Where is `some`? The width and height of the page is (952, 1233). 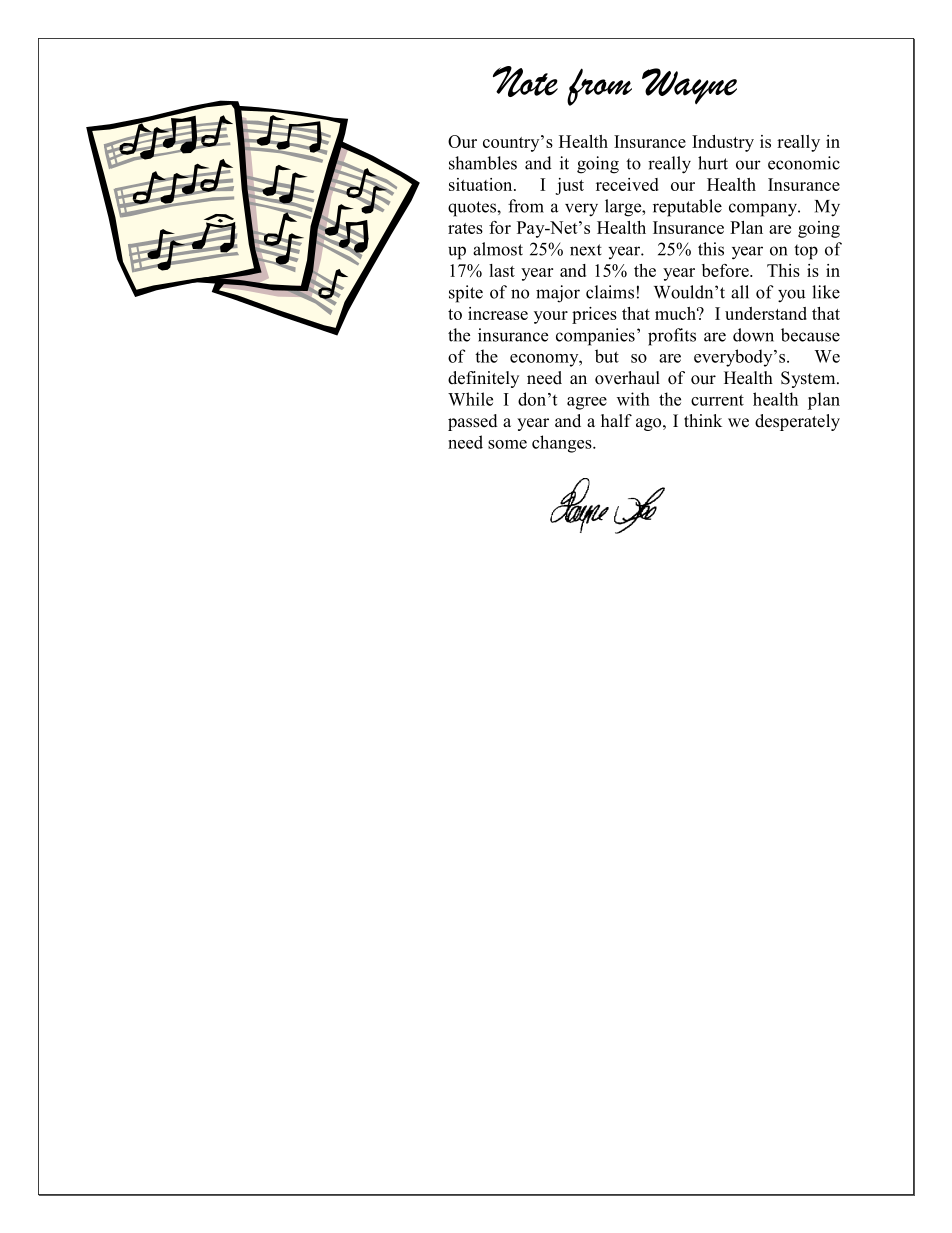
some is located at coordinates (507, 444).
